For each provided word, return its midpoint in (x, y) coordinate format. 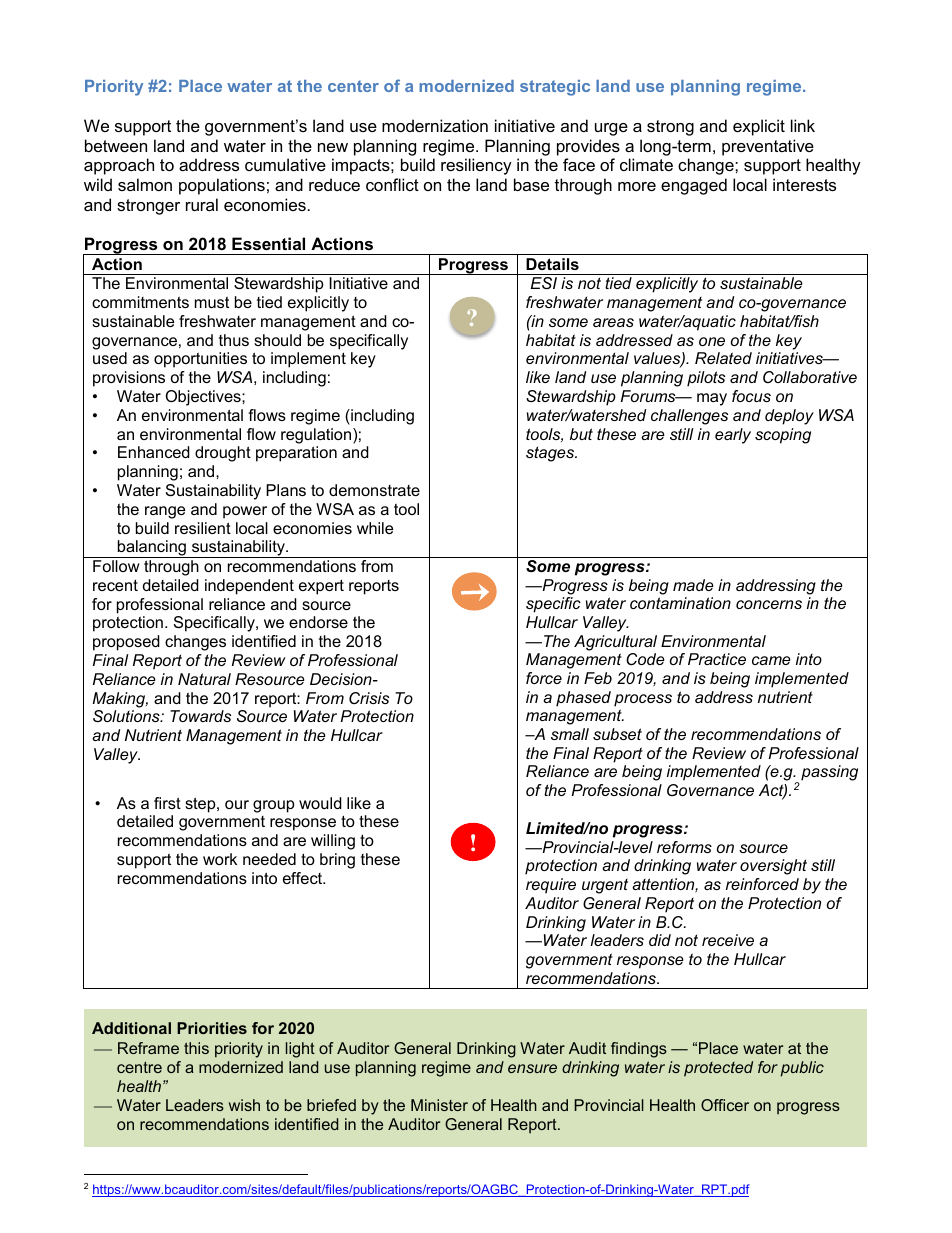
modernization (435, 125)
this (196, 1048)
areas (613, 322)
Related (723, 358)
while (375, 528)
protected (718, 1069)
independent (249, 587)
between (116, 145)
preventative (768, 147)
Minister (439, 1105)
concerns (769, 604)
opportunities (200, 360)
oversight (773, 867)
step (201, 805)
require (551, 886)
